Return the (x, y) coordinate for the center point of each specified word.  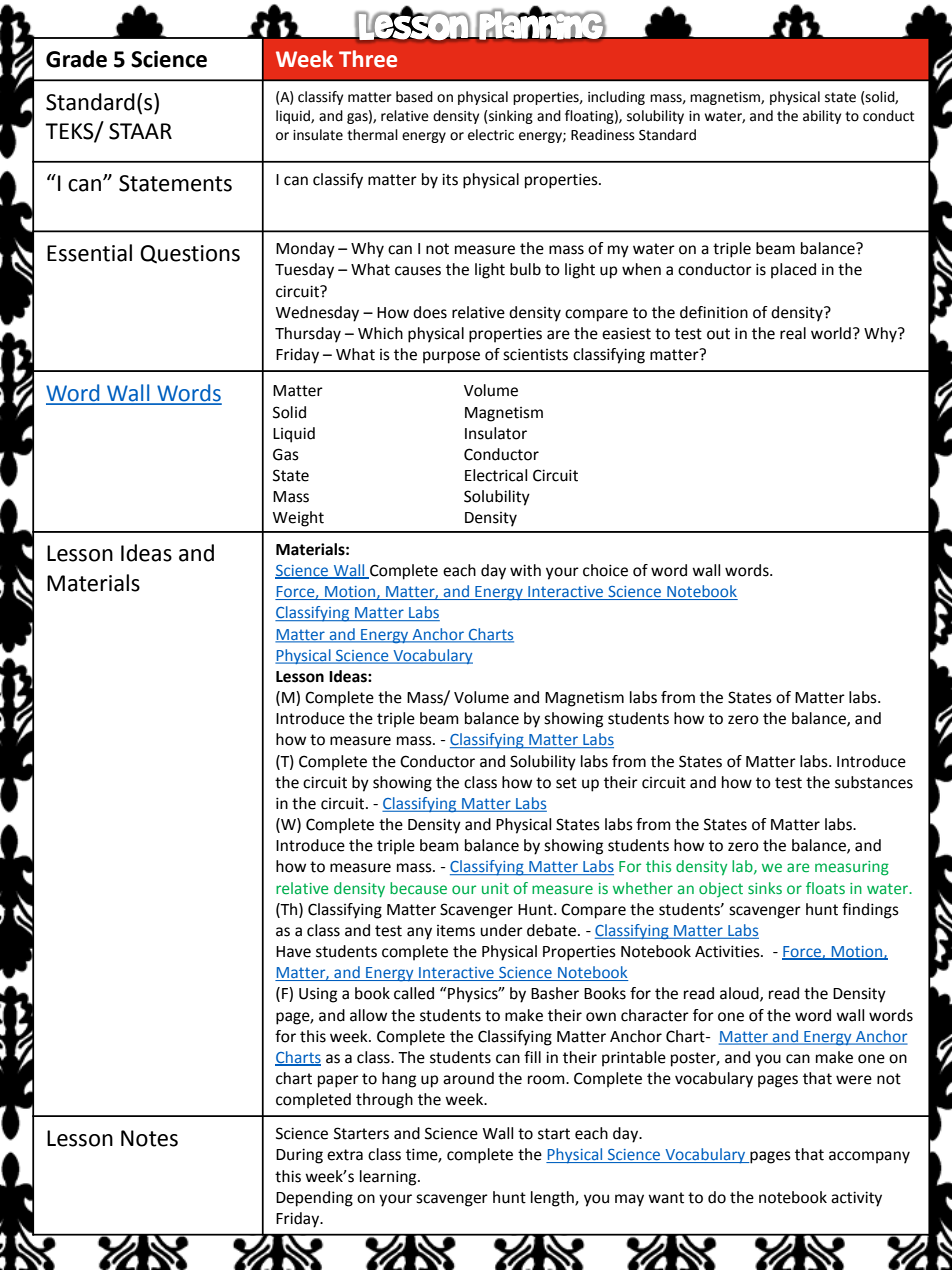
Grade (76, 59)
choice (605, 570)
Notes (149, 1138)
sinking (511, 117)
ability (822, 117)
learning (389, 1178)
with (525, 570)
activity (856, 1199)
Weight (298, 519)
